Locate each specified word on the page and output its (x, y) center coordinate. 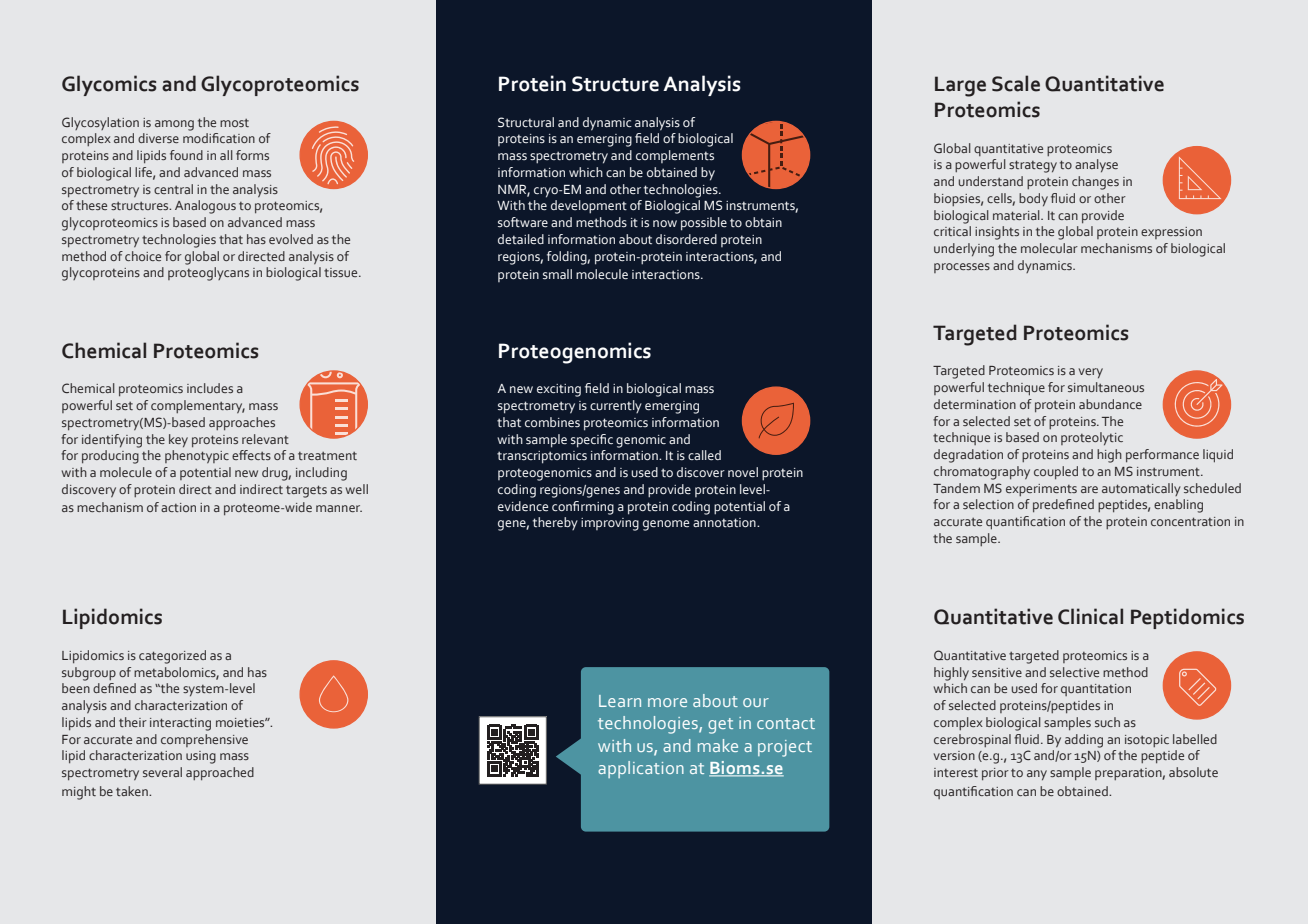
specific (592, 441)
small (557, 274)
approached (220, 773)
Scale (1016, 83)
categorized (172, 657)
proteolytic (1092, 438)
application (641, 769)
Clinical (1090, 616)
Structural (526, 122)
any (1037, 775)
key (178, 440)
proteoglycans (208, 274)
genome (666, 525)
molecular (1049, 248)
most (234, 123)
